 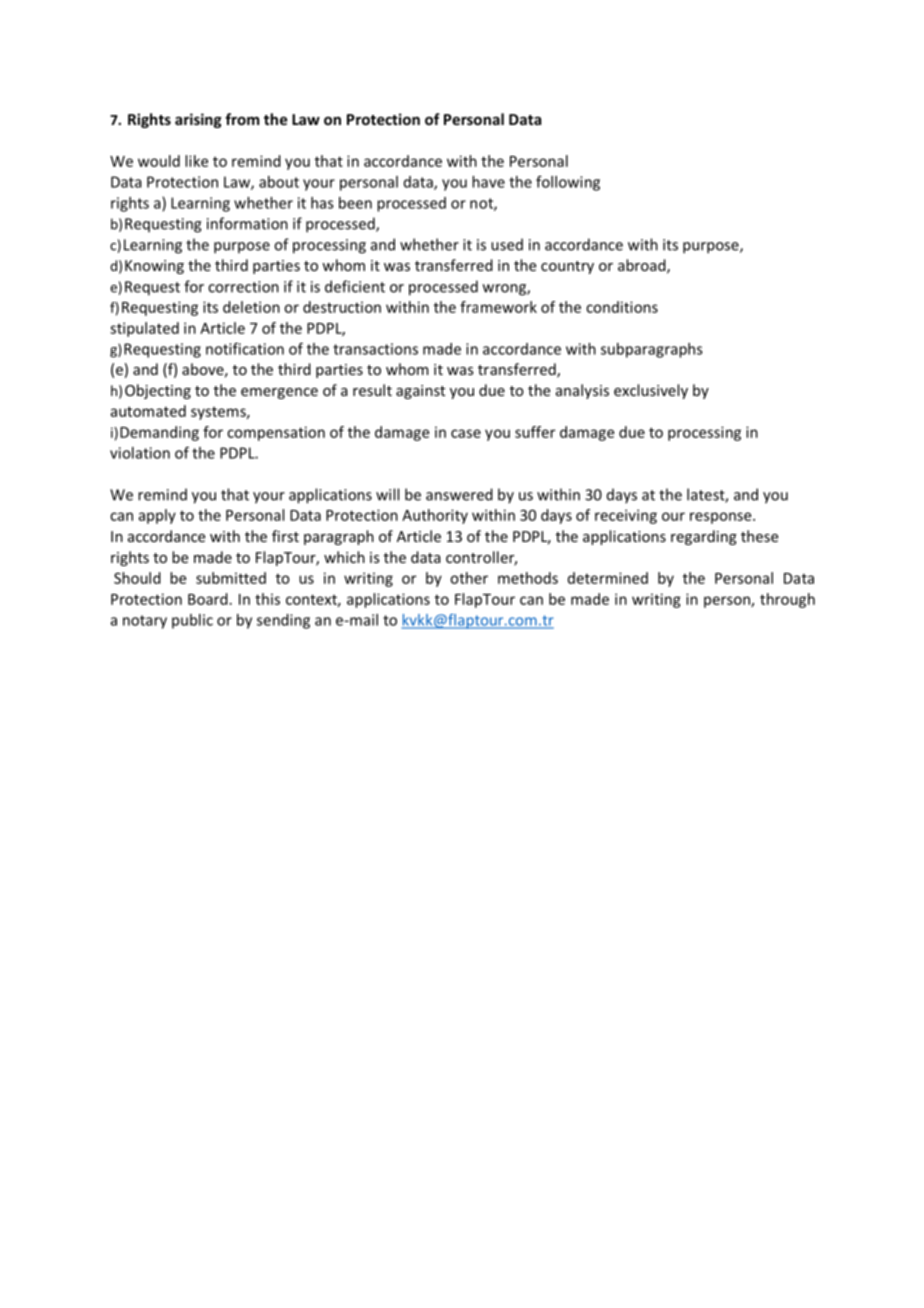 I want to click on apply, so click(x=157, y=516).
